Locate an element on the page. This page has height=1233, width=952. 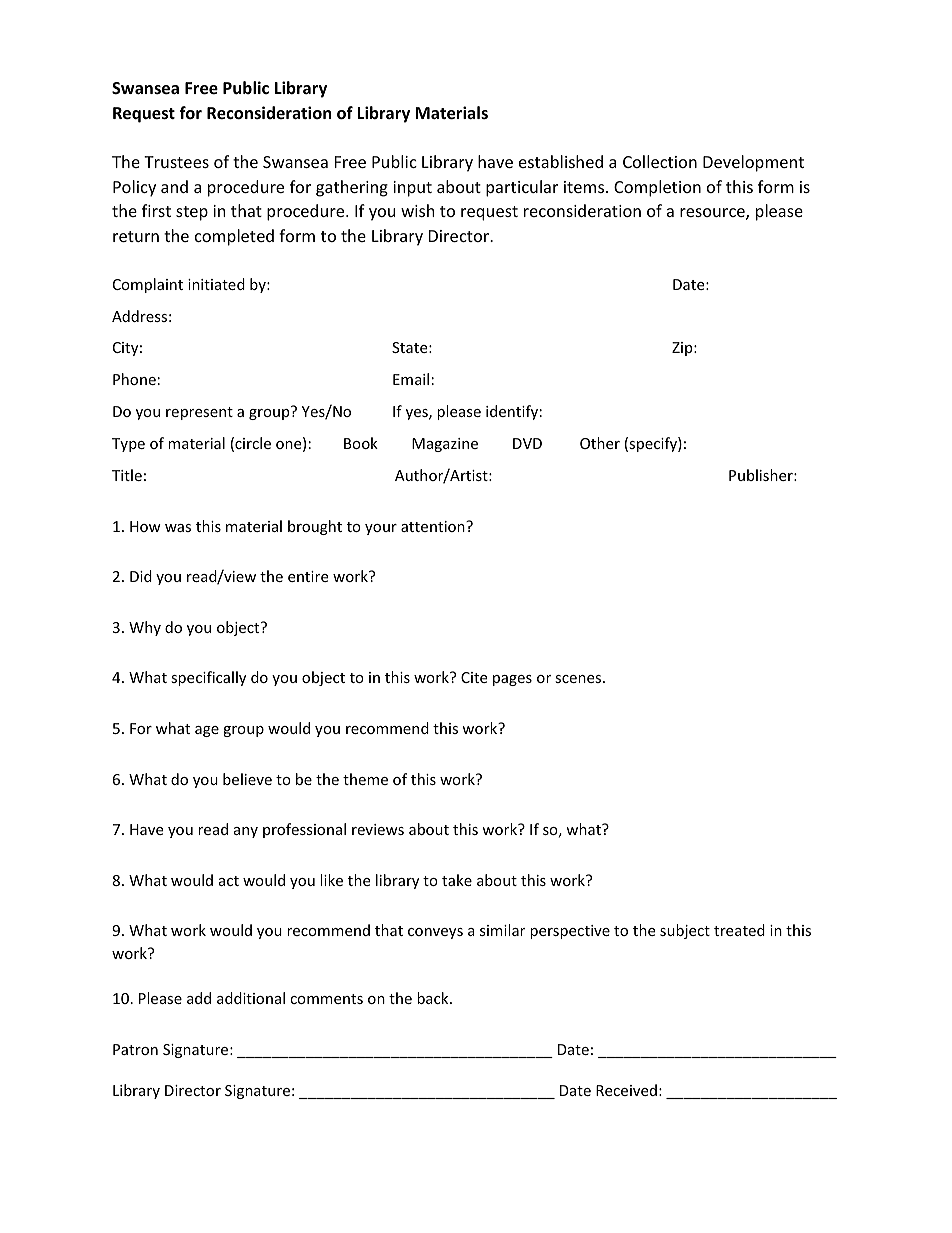
input is located at coordinates (412, 189).
